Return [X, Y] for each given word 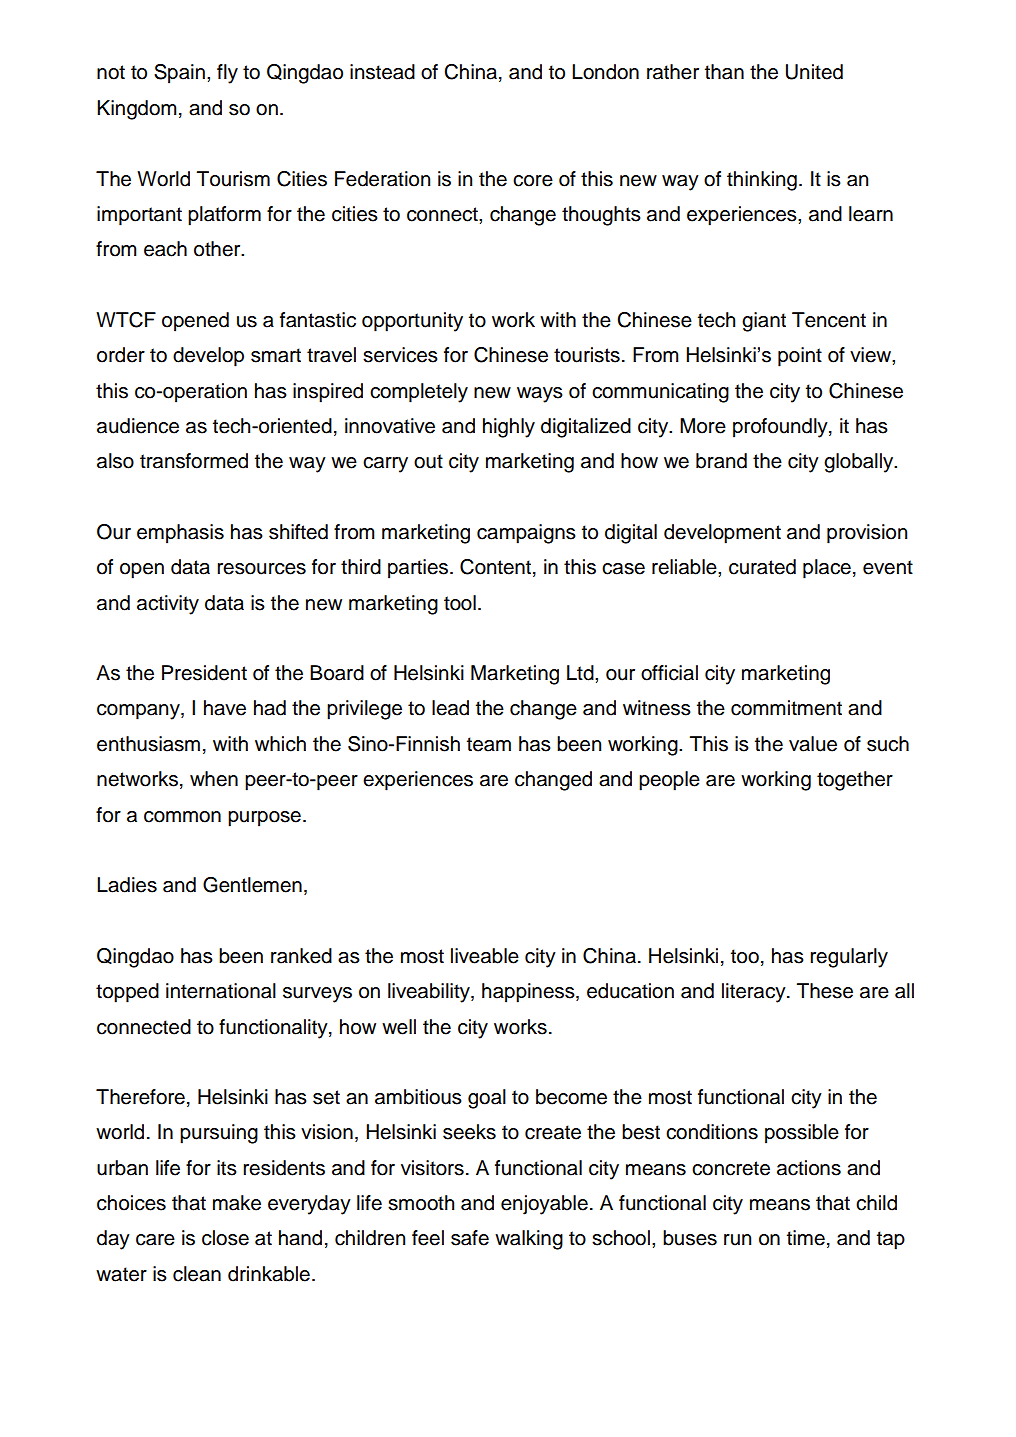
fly [227, 74]
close [225, 1238]
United [814, 72]
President [204, 673]
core [533, 181]
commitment [786, 708]
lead [450, 708]
